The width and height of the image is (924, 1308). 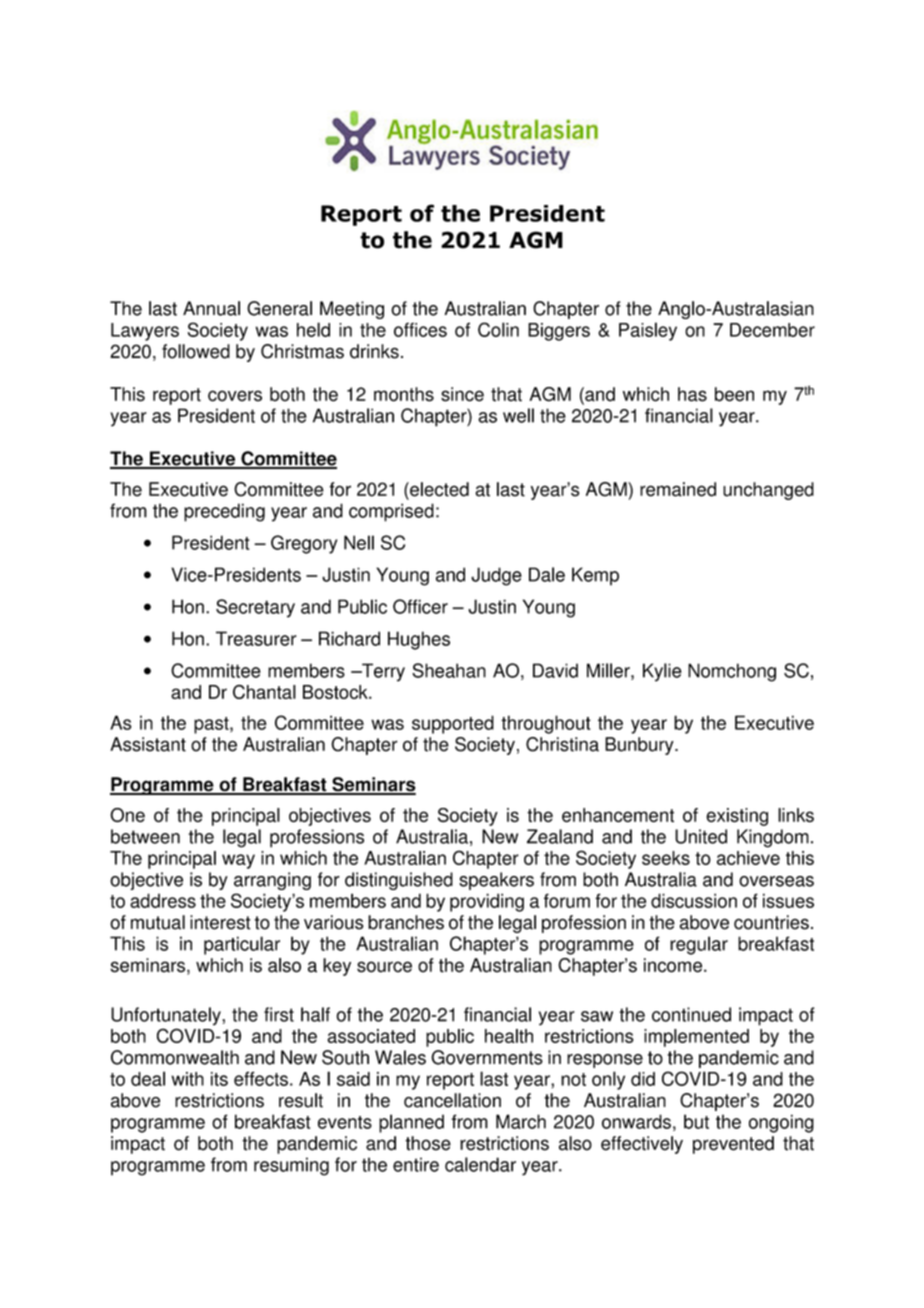 What do you see at coordinates (453, 724) in the image?
I see `supported` at bounding box center [453, 724].
